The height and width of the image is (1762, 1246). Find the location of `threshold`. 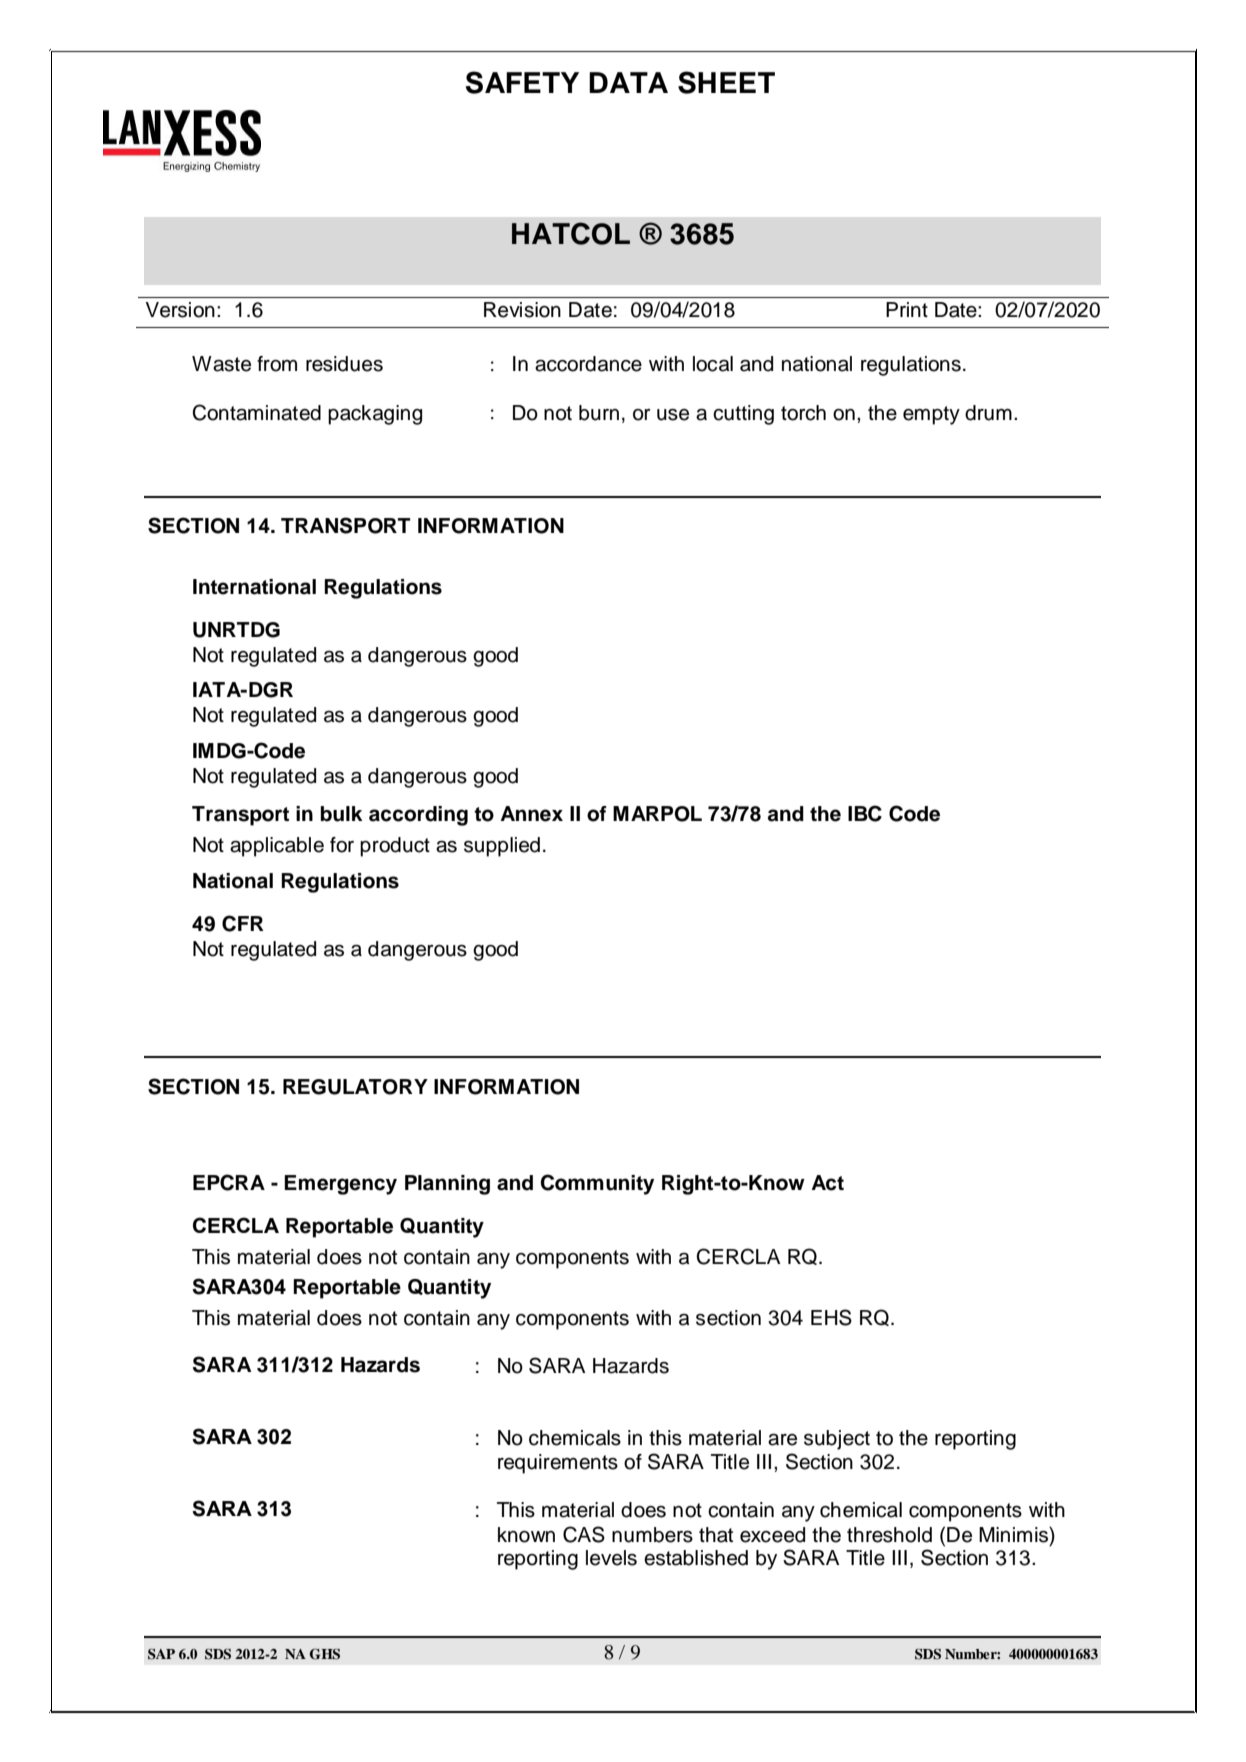

threshold is located at coordinates (889, 1535).
